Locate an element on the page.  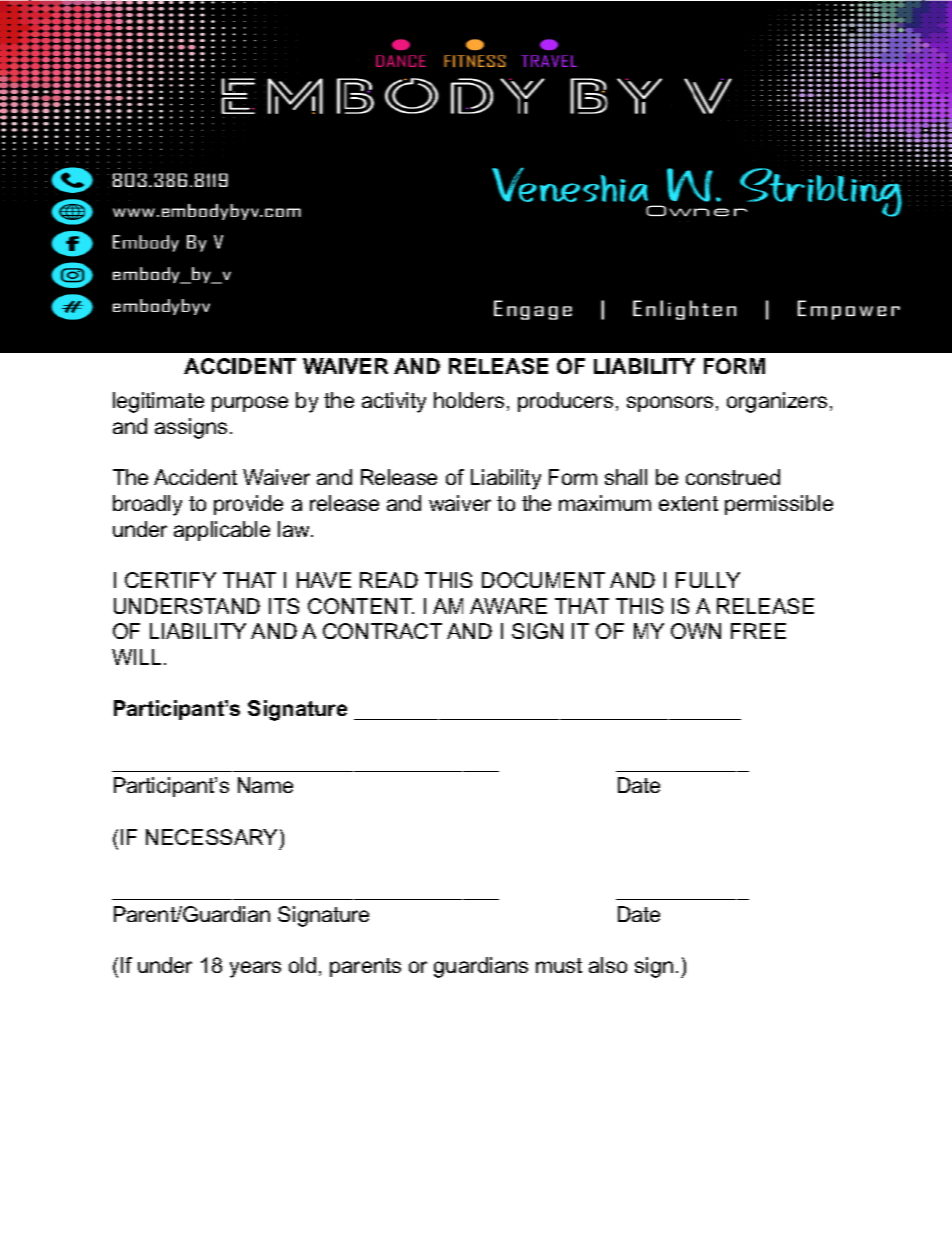
FULLY is located at coordinates (708, 580).
